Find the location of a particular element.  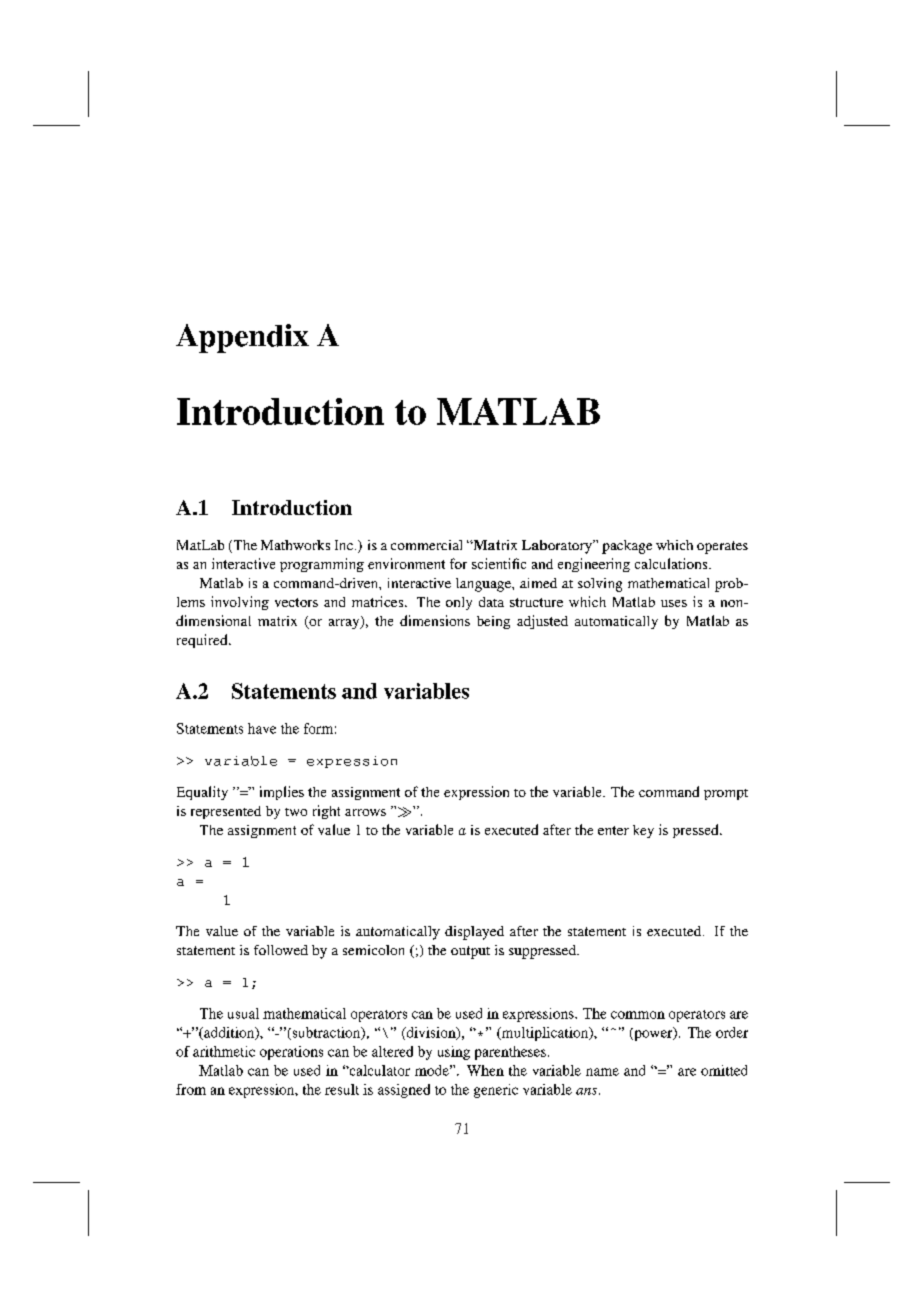

scientific is located at coordinates (499, 563).
